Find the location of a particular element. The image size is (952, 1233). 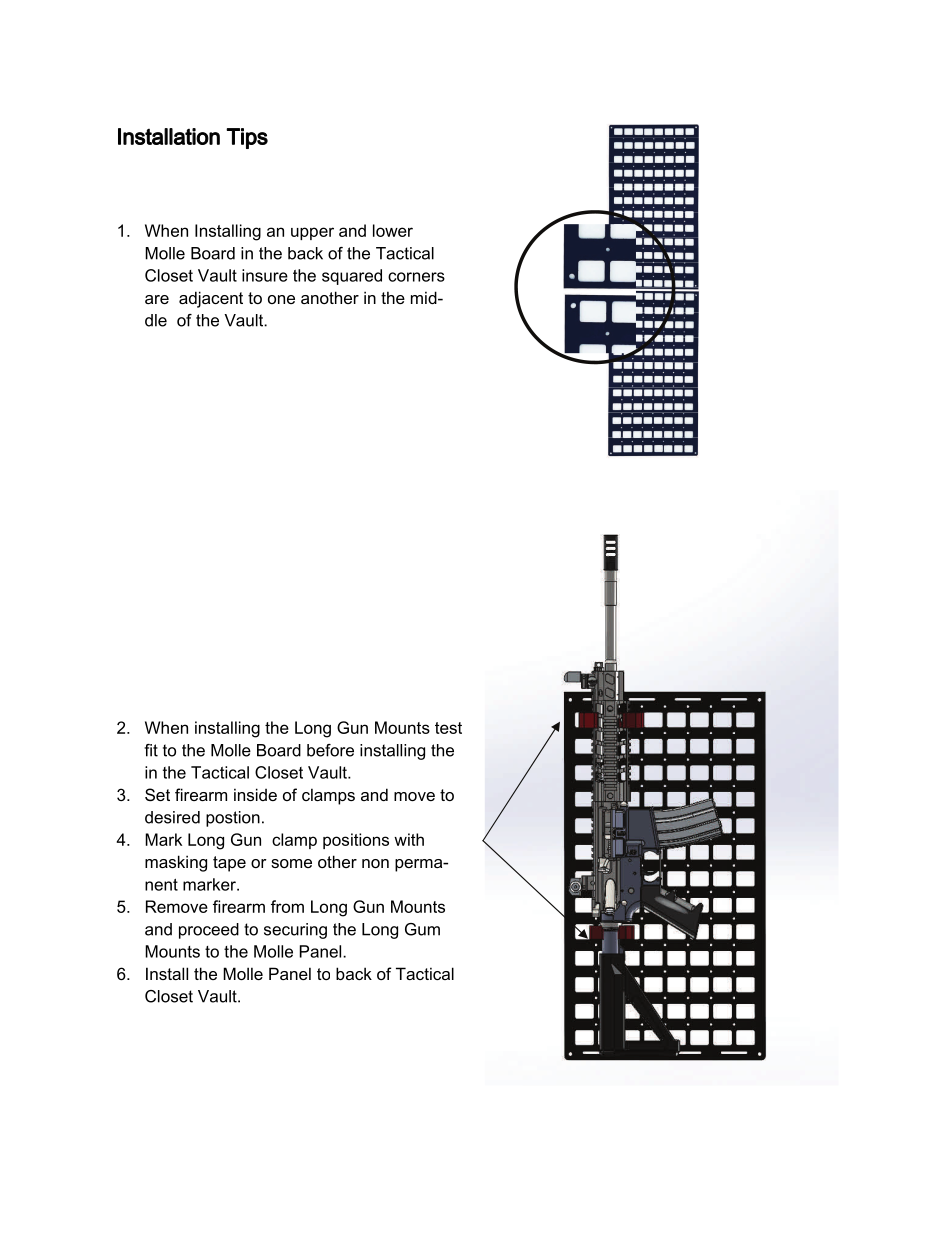

corners is located at coordinates (416, 277).
